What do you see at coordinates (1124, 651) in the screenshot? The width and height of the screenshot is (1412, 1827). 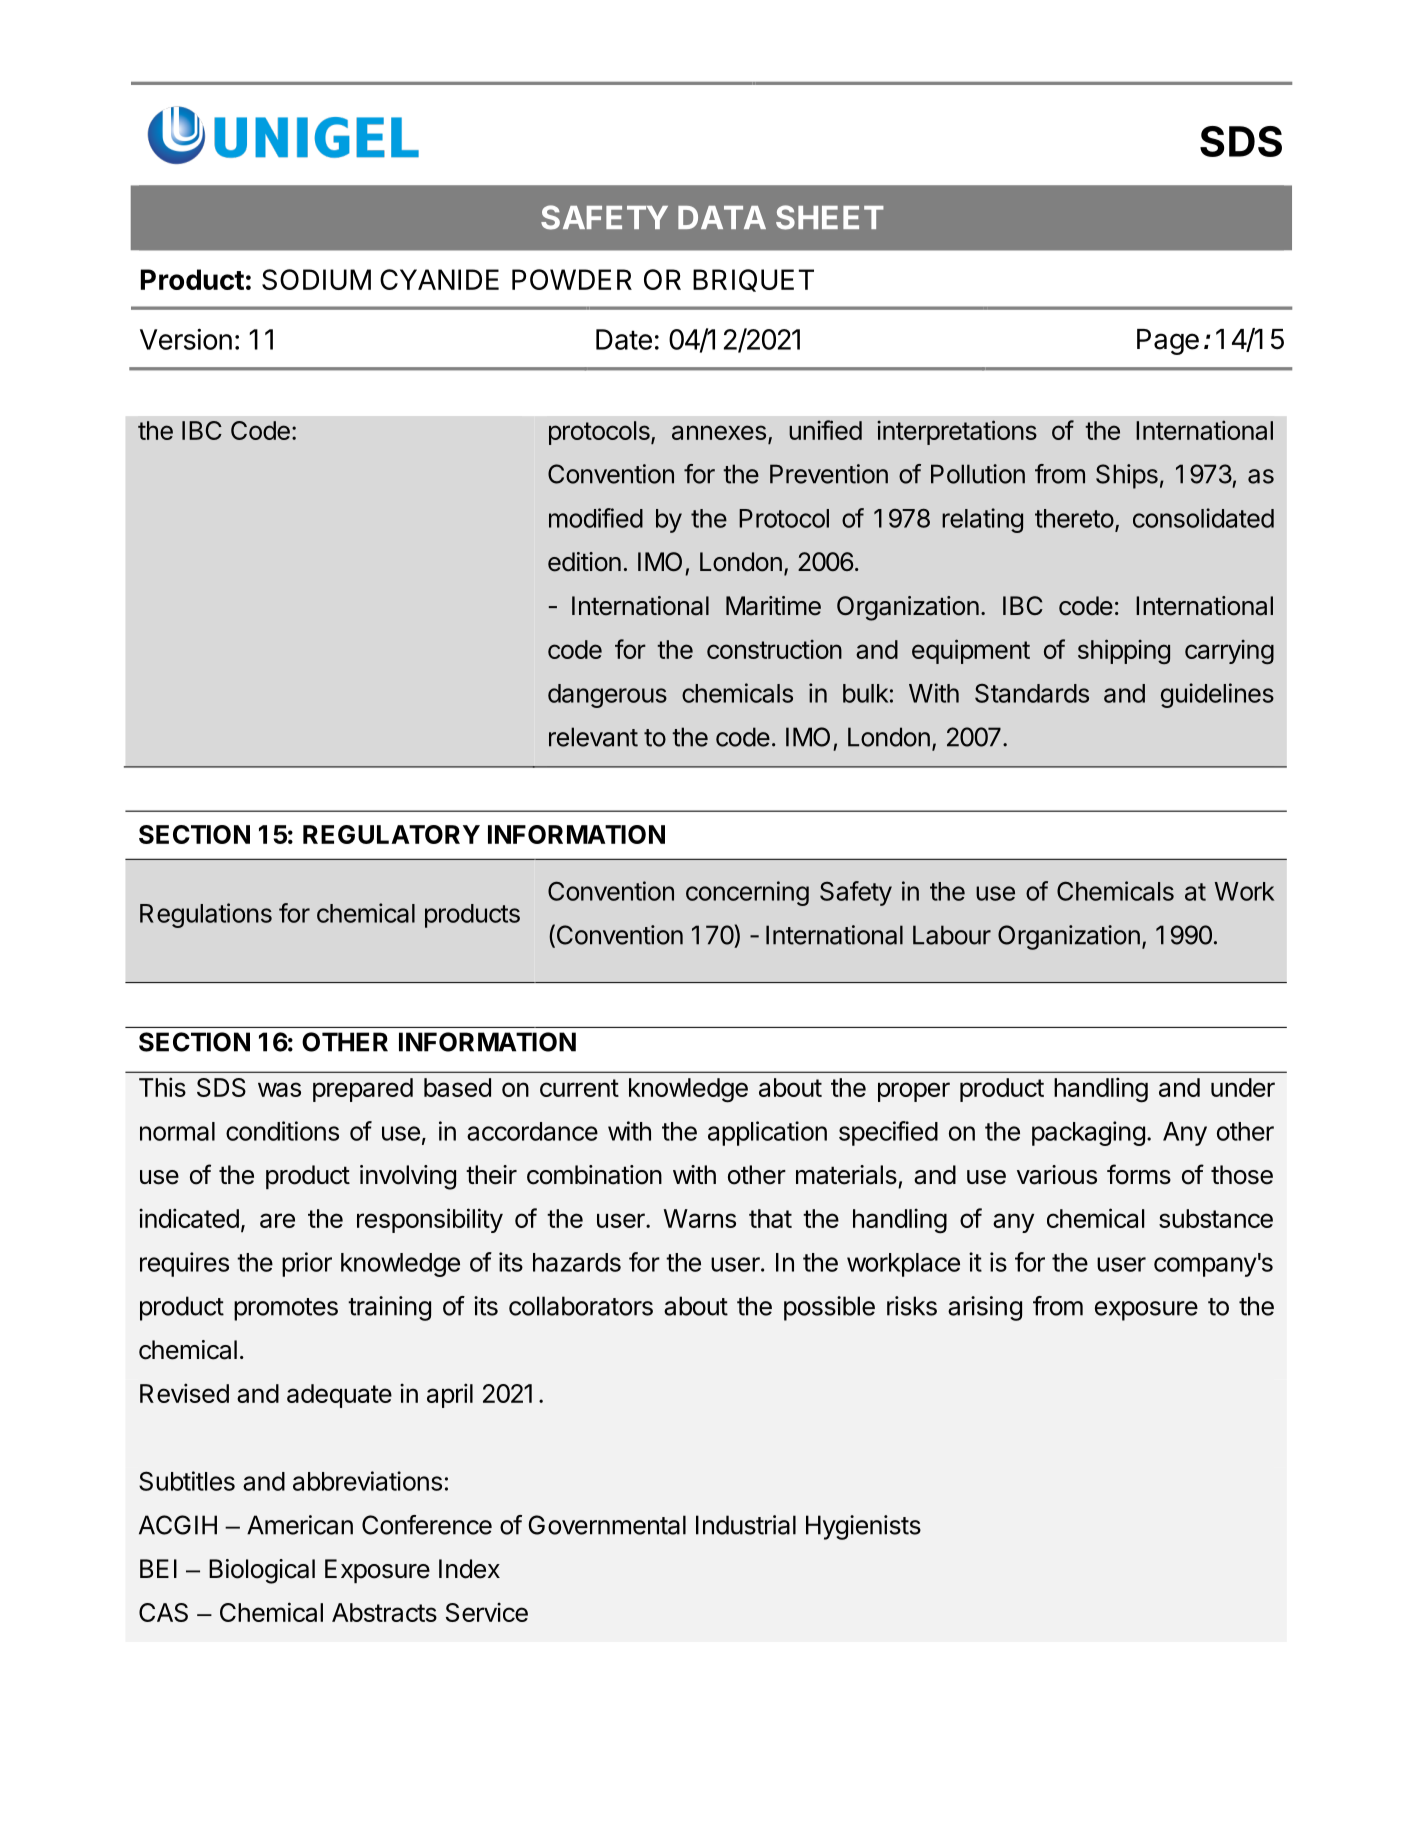 I see `shipping` at bounding box center [1124, 651].
